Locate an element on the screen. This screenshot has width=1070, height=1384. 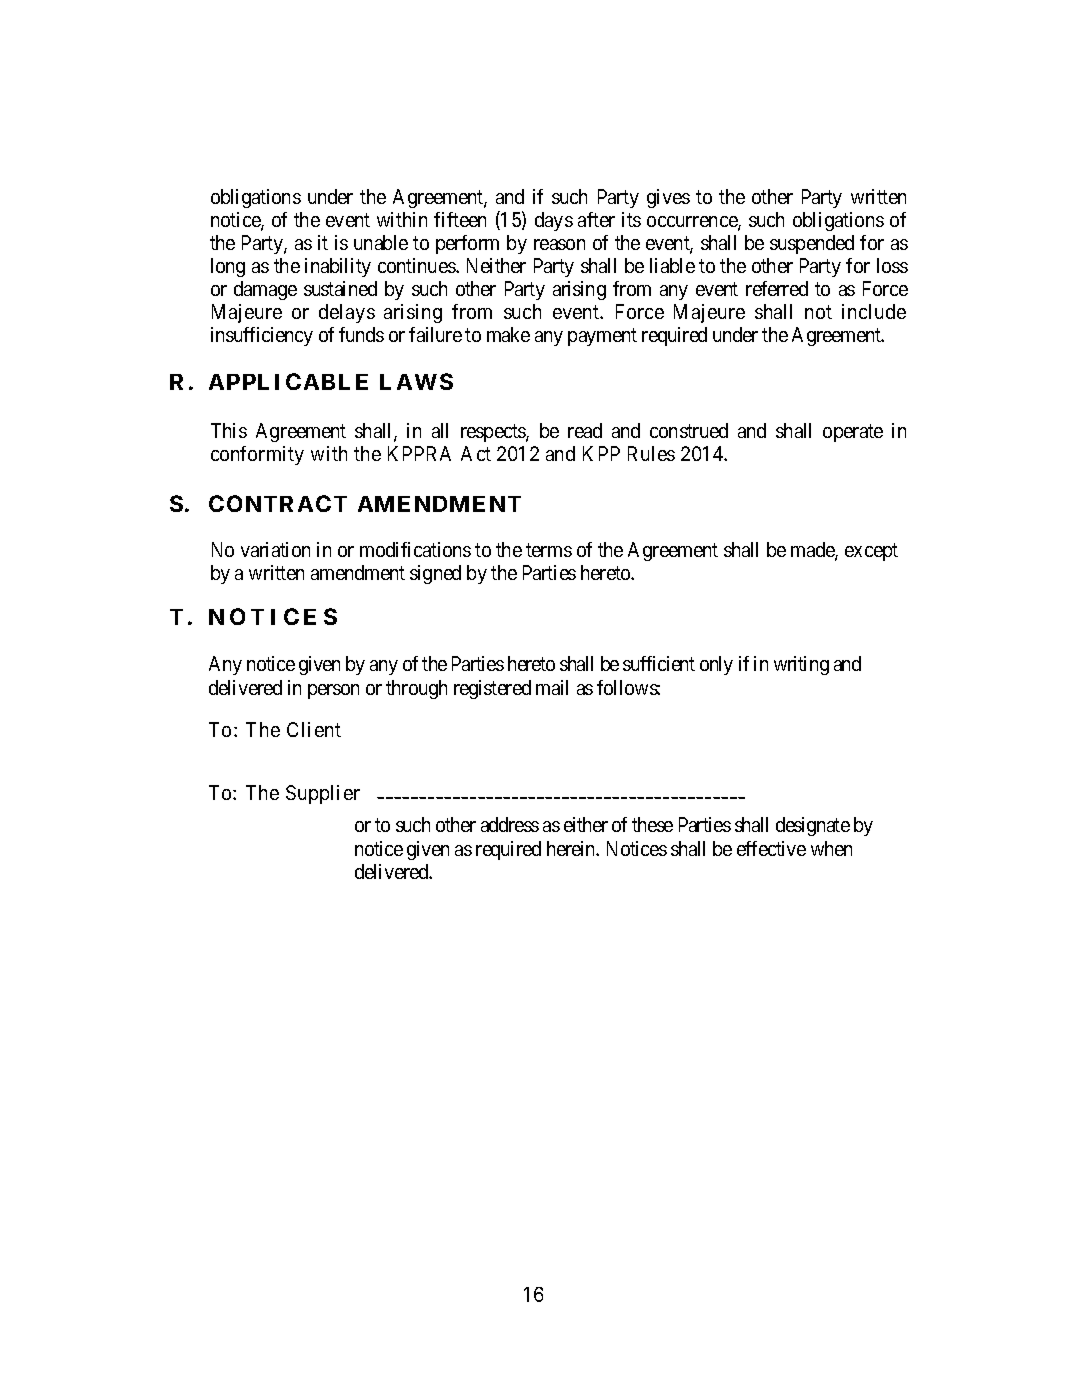
except is located at coordinates (871, 552).
